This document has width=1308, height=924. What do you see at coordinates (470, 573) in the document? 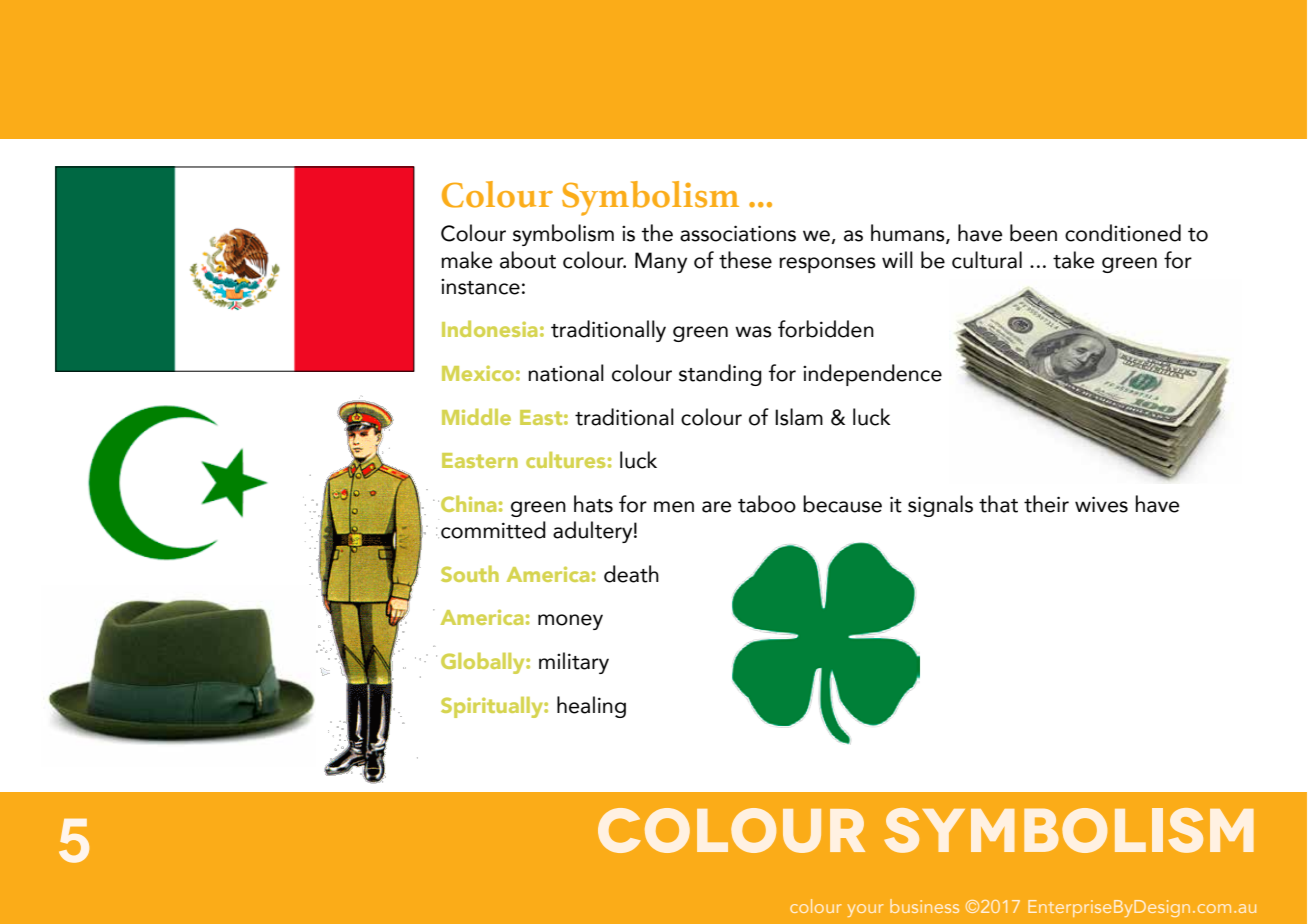
I see `South` at bounding box center [470, 573].
